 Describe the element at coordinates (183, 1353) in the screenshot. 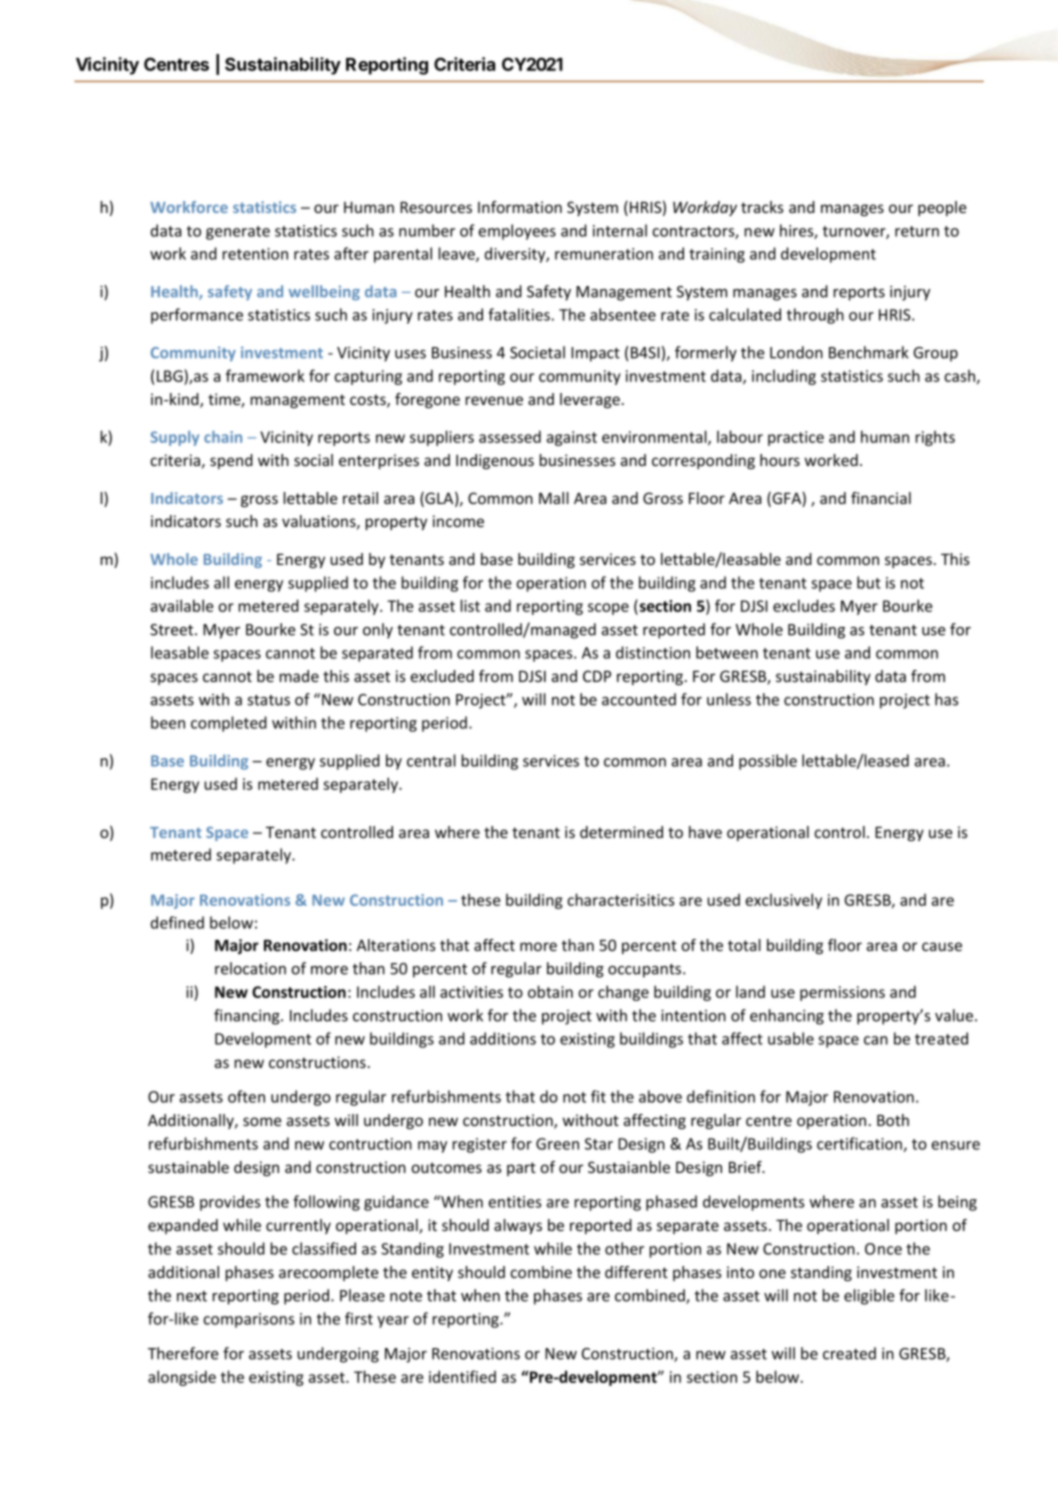

I see `Therefore` at that location.
